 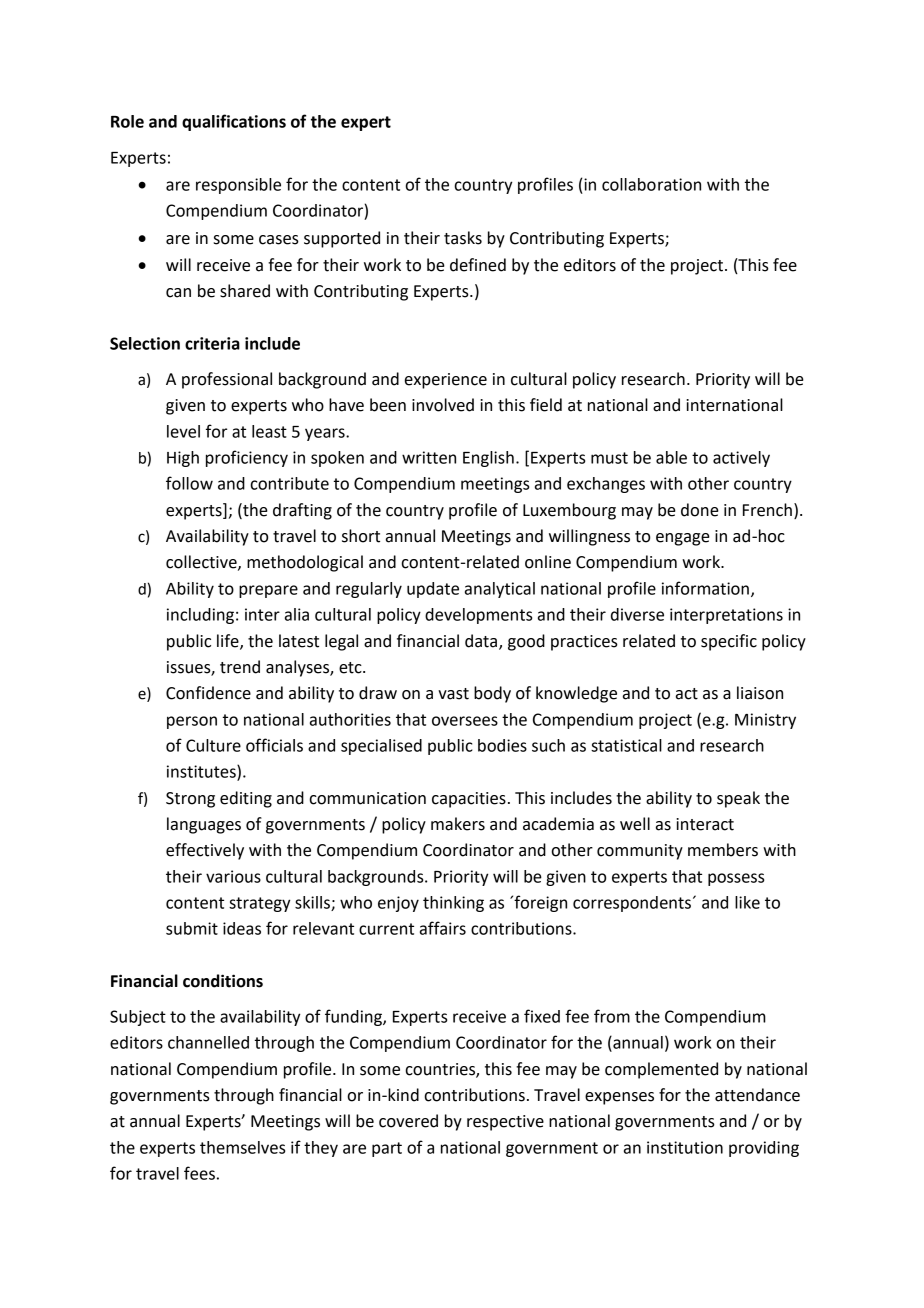 I want to click on qualifications, so click(x=234, y=122).
